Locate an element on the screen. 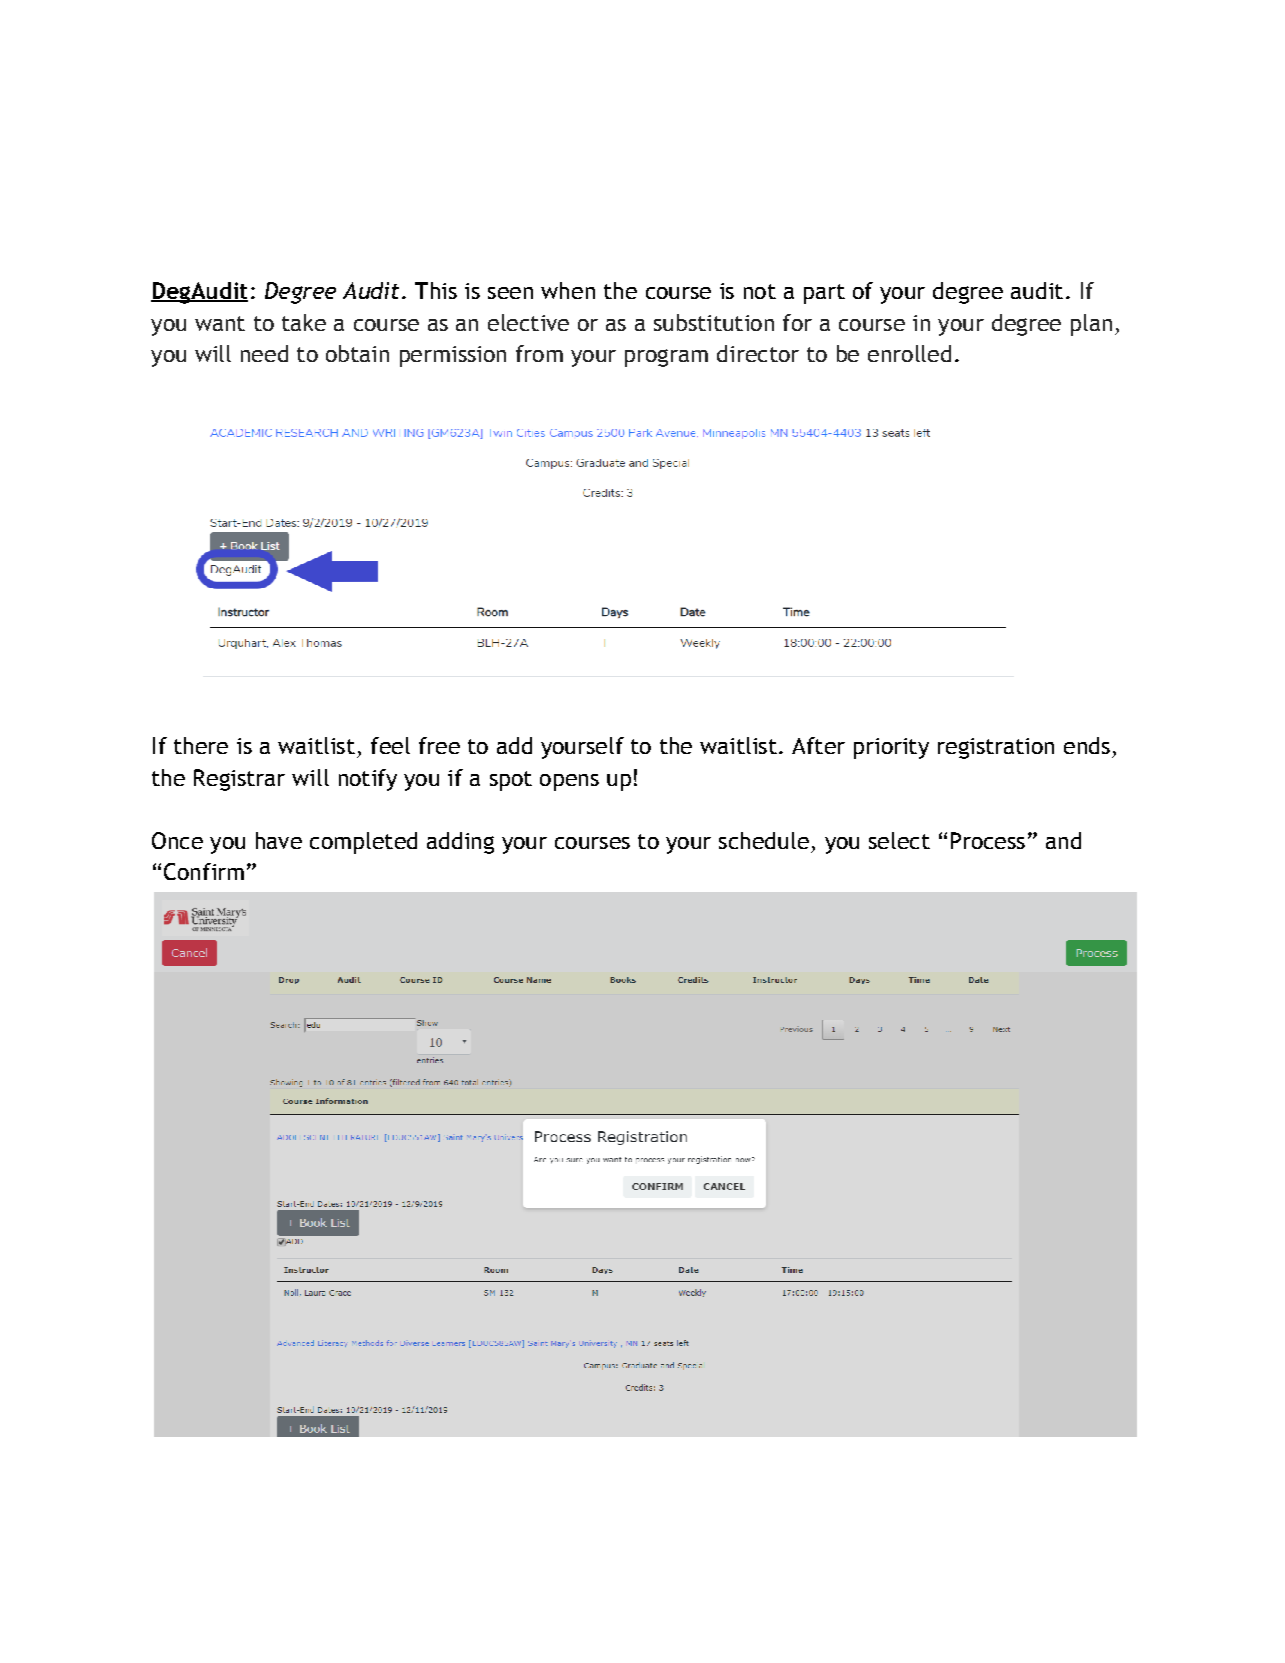 This screenshot has height=1663, width=1285. After is located at coordinates (818, 745).
